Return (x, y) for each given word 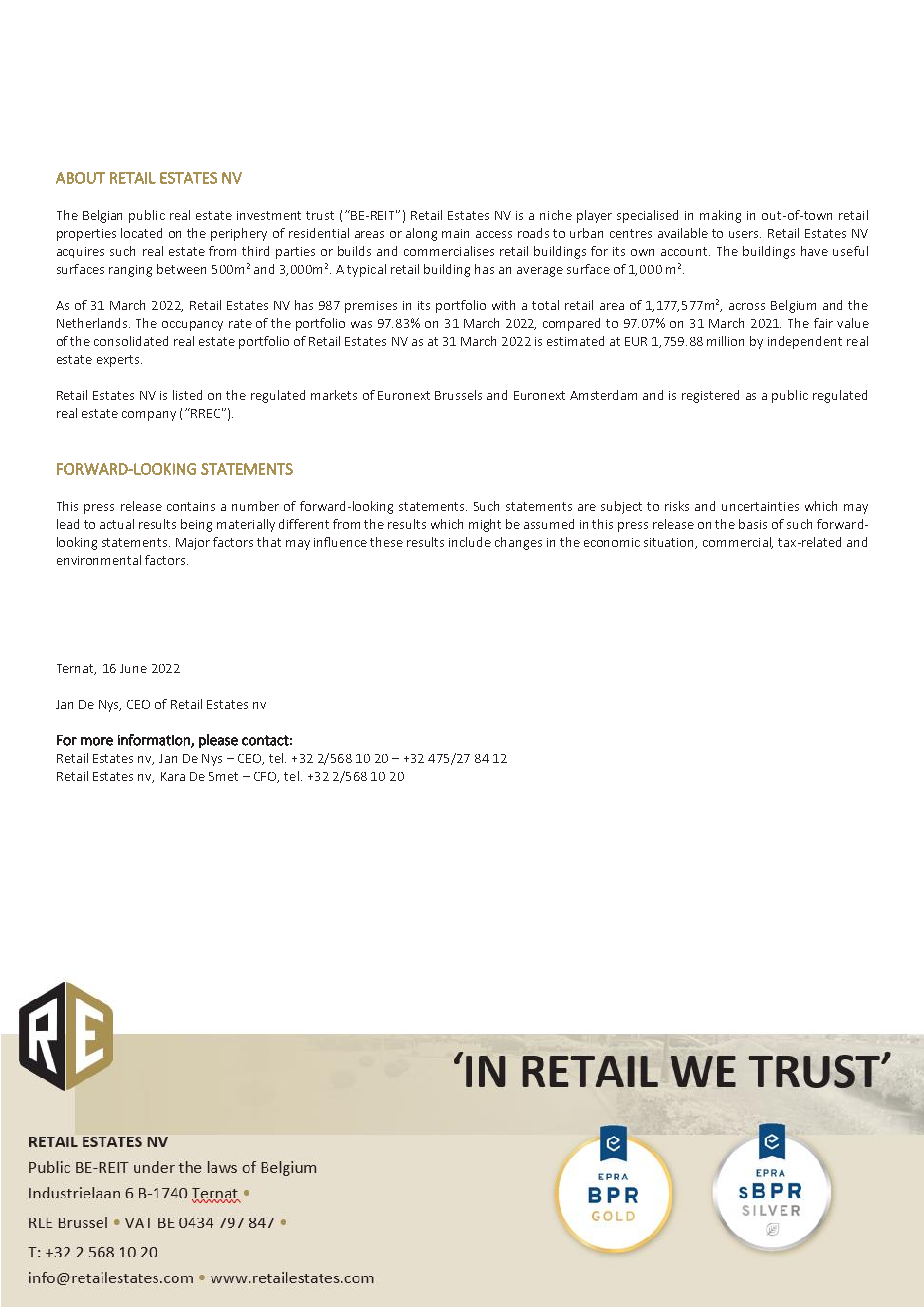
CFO (266, 777)
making (720, 216)
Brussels (458, 395)
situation (670, 543)
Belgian (102, 216)
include (470, 542)
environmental (99, 560)
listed (187, 395)
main (455, 233)
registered (710, 396)
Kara (173, 776)
